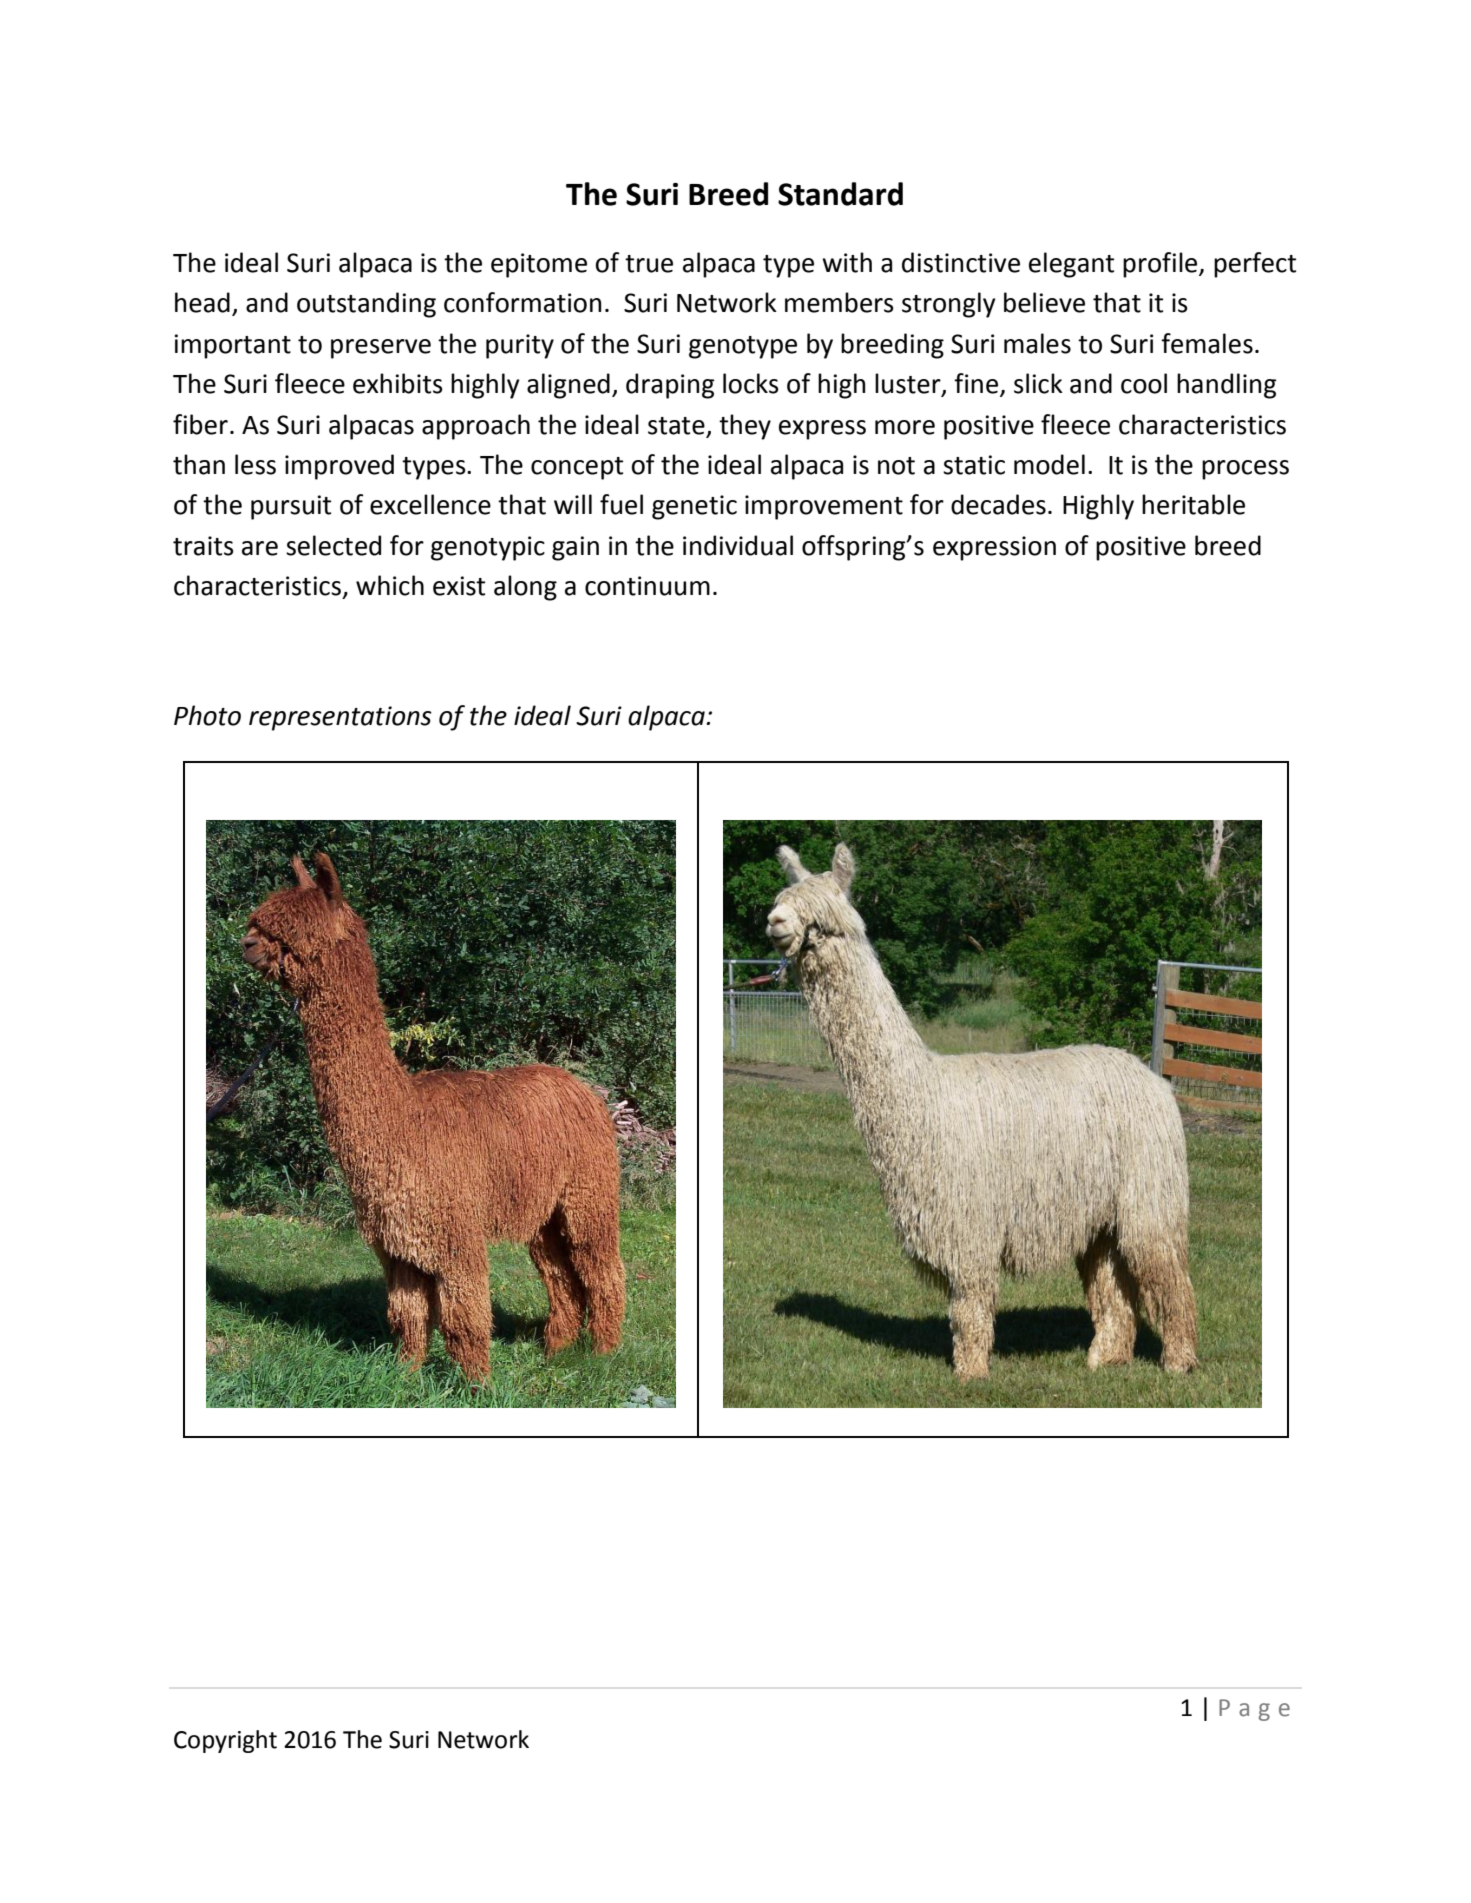  Describe the element at coordinates (340, 718) in the screenshot. I see `representations` at that location.
